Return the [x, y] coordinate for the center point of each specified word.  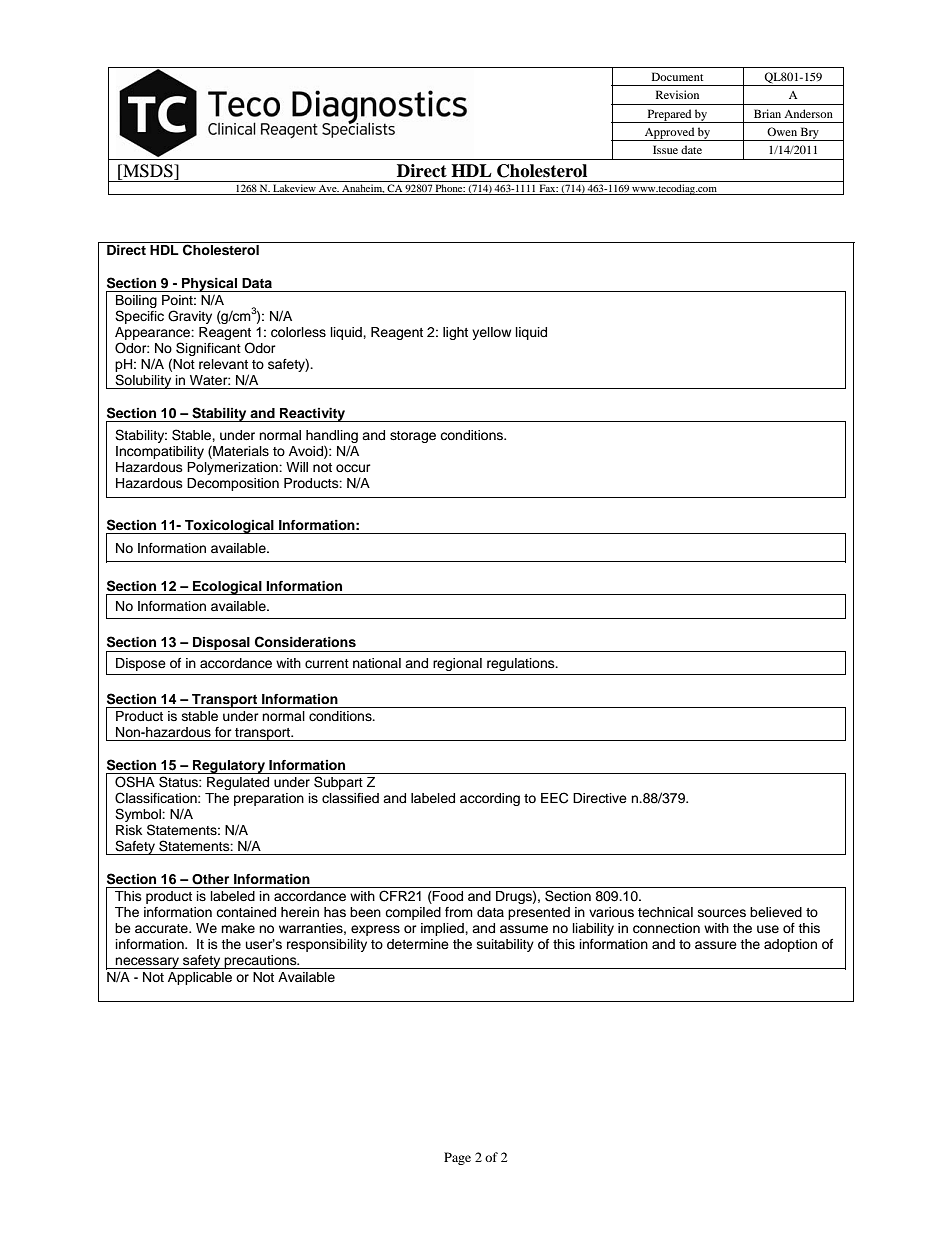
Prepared [669, 116]
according [490, 799]
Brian [767, 113]
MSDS [148, 171]
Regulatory [229, 767]
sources [722, 913]
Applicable [200, 978]
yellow [491, 333]
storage [413, 437]
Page [457, 1158]
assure [716, 945]
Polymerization [233, 468]
